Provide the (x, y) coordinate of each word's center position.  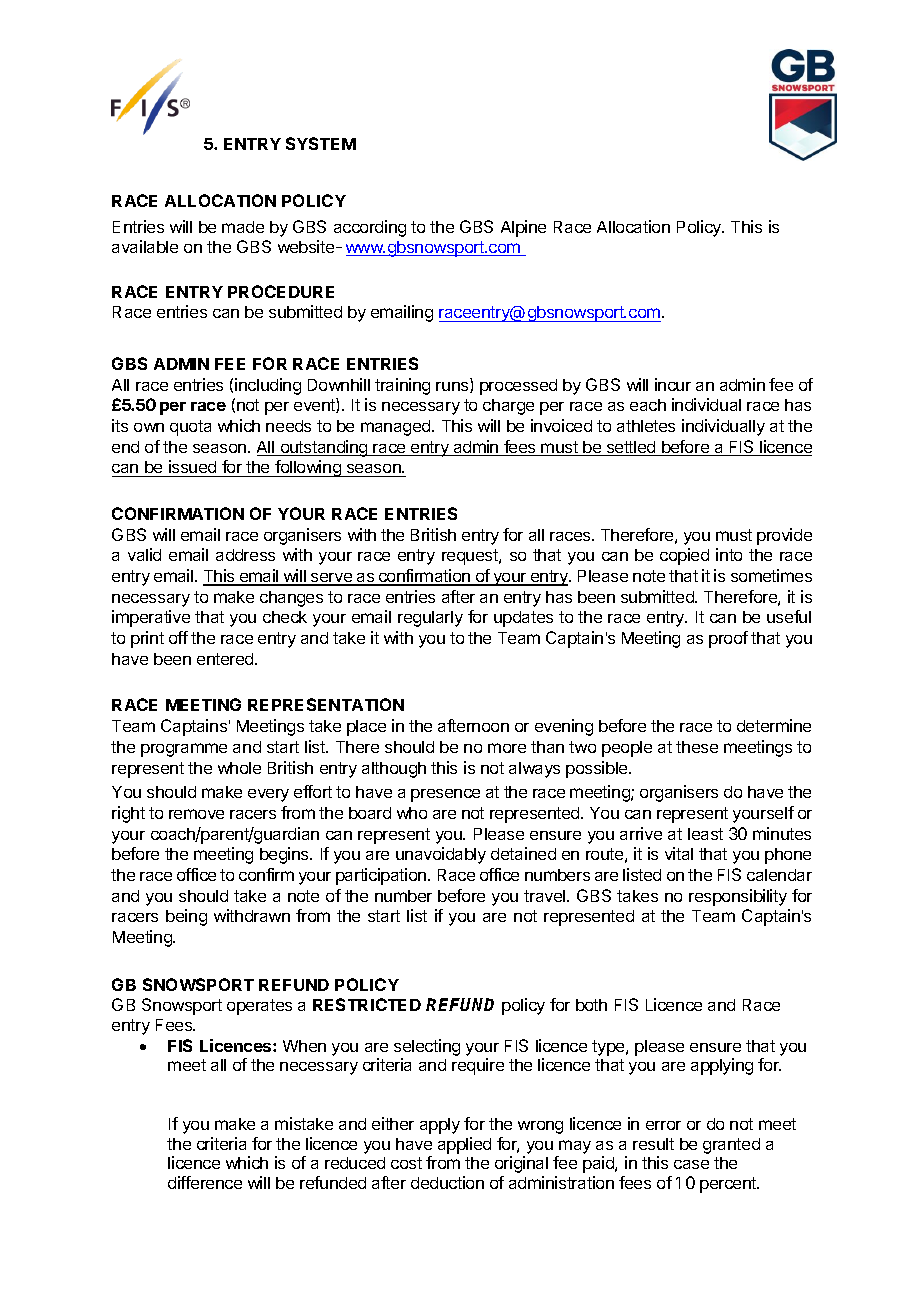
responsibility (738, 897)
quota (190, 428)
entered (226, 659)
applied (464, 1145)
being (186, 917)
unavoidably (441, 855)
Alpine (523, 228)
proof (728, 639)
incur (673, 384)
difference (205, 1182)
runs (453, 387)
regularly (430, 619)
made (243, 227)
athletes (646, 426)
